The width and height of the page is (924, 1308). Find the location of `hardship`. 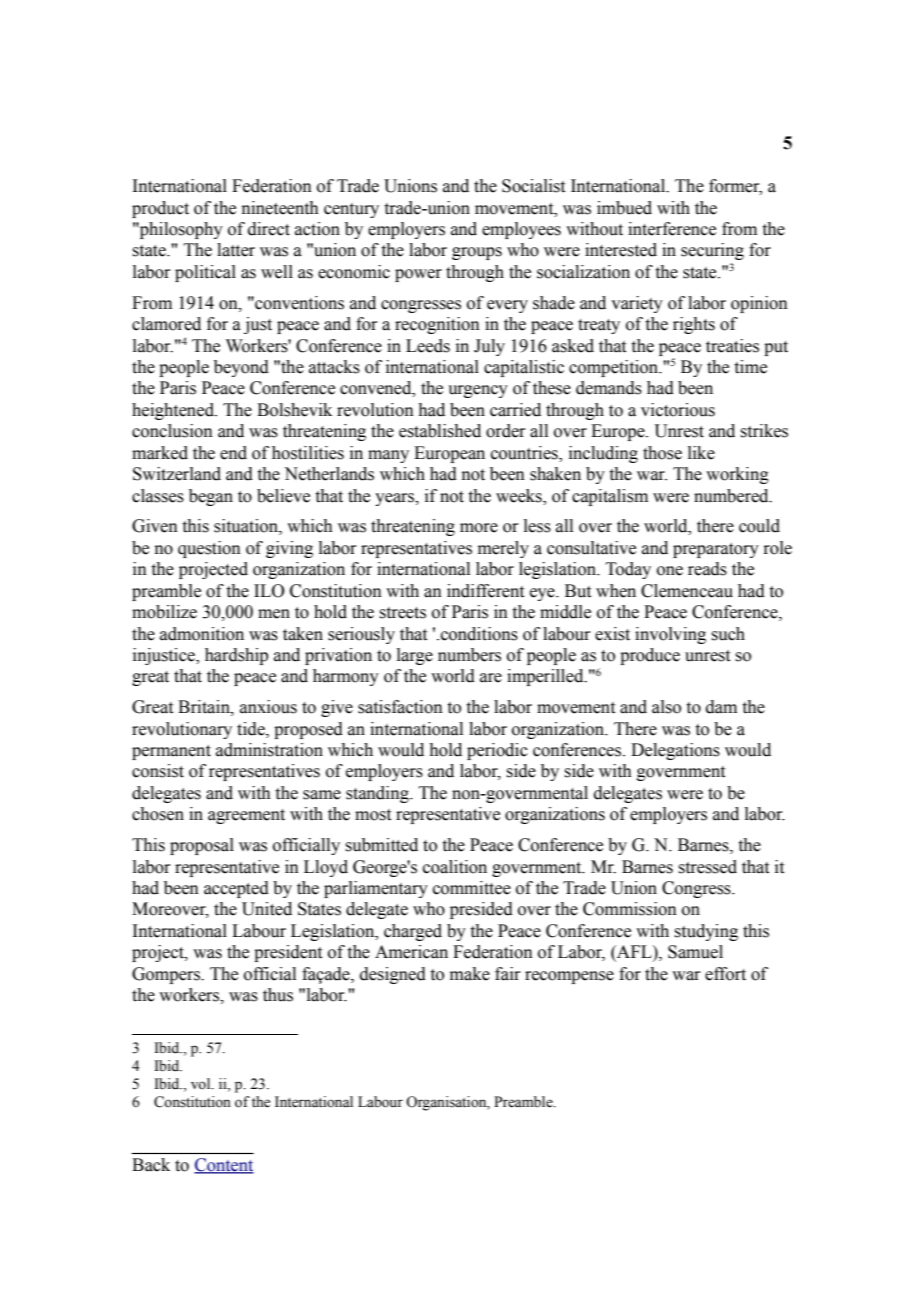

hardship is located at coordinates (236, 656).
